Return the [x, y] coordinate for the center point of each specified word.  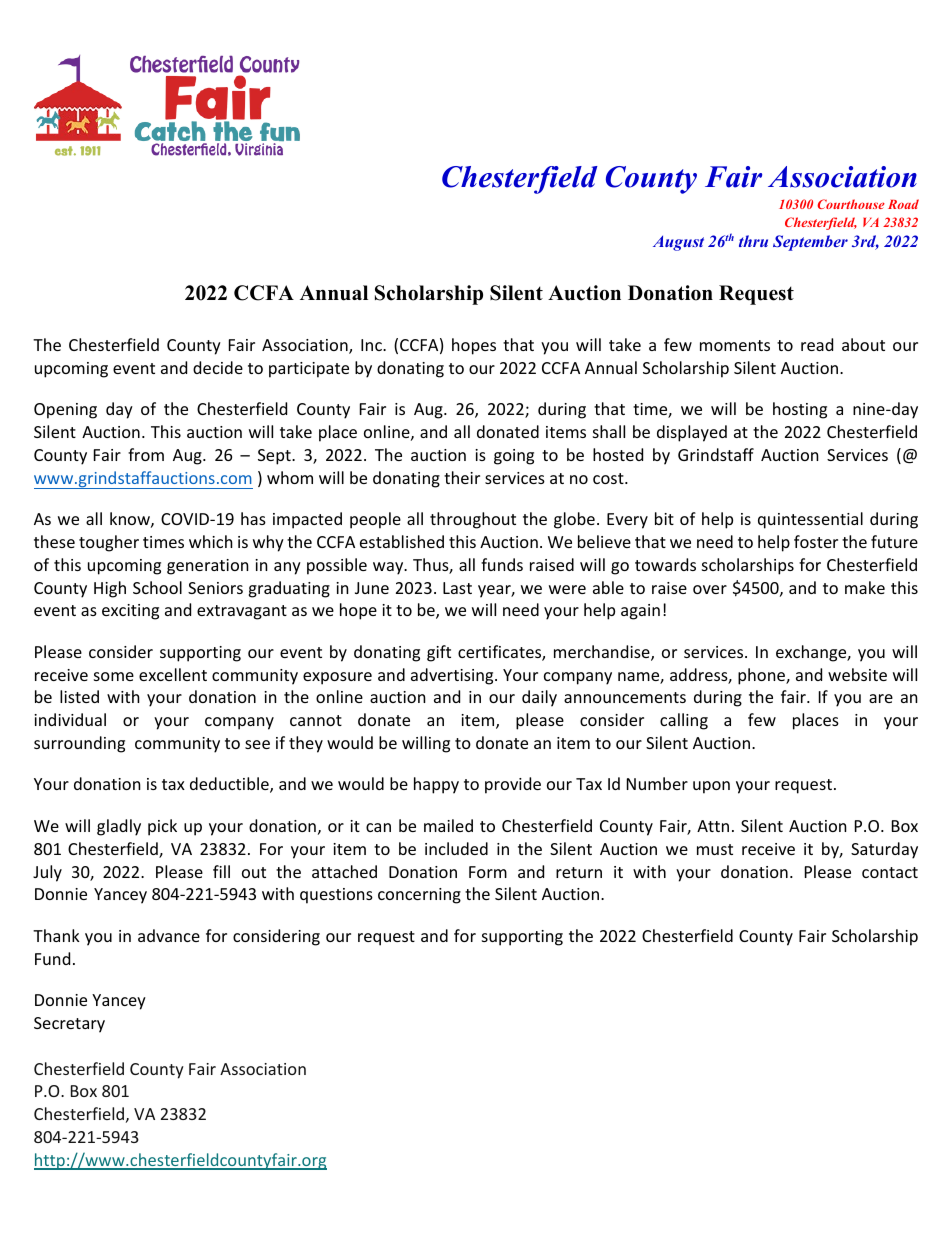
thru [753, 241]
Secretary [69, 1025]
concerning [419, 896]
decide [218, 367]
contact [890, 872]
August [678, 243]
